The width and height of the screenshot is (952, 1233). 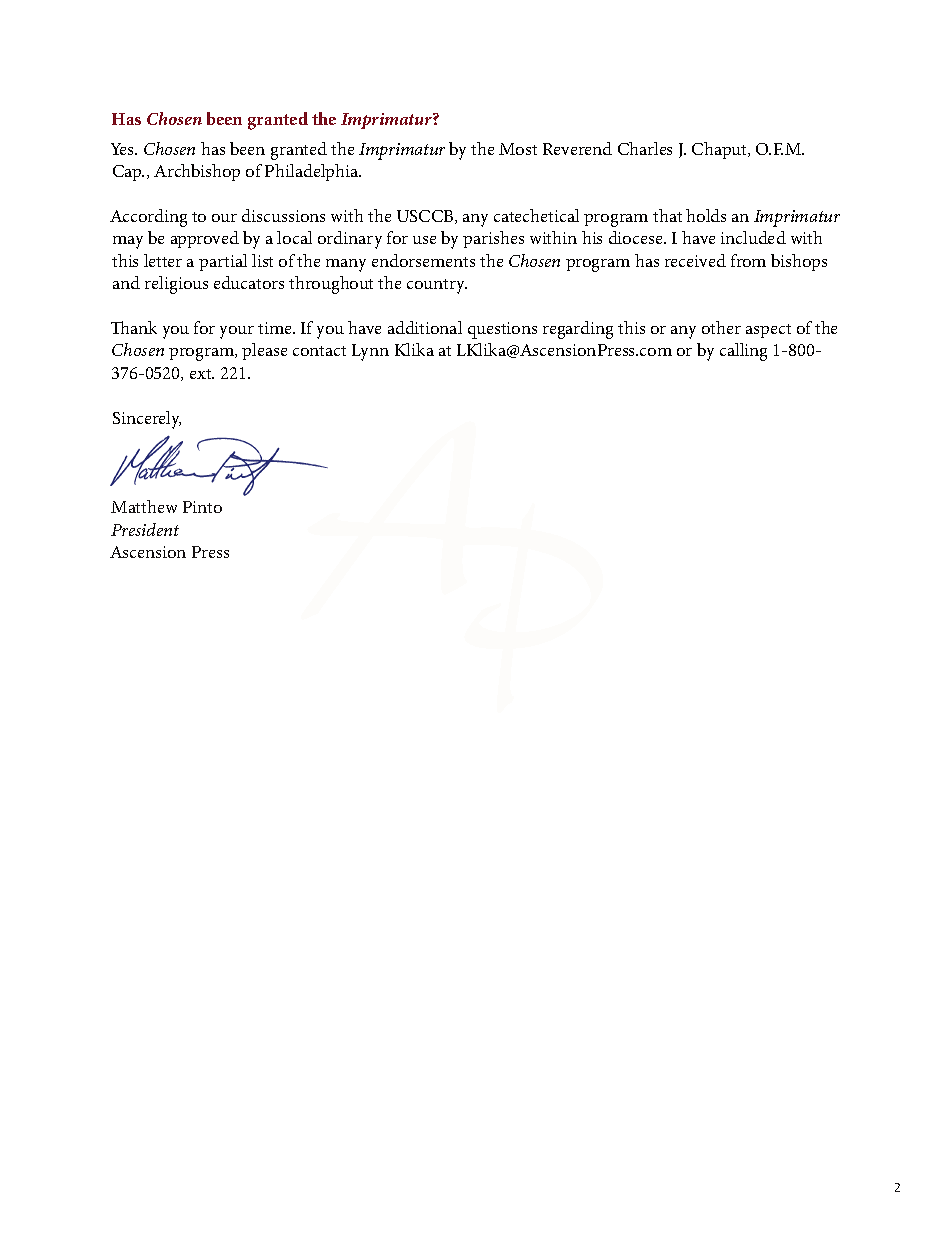 What do you see at coordinates (645, 148) in the screenshot?
I see `Charles` at bounding box center [645, 148].
